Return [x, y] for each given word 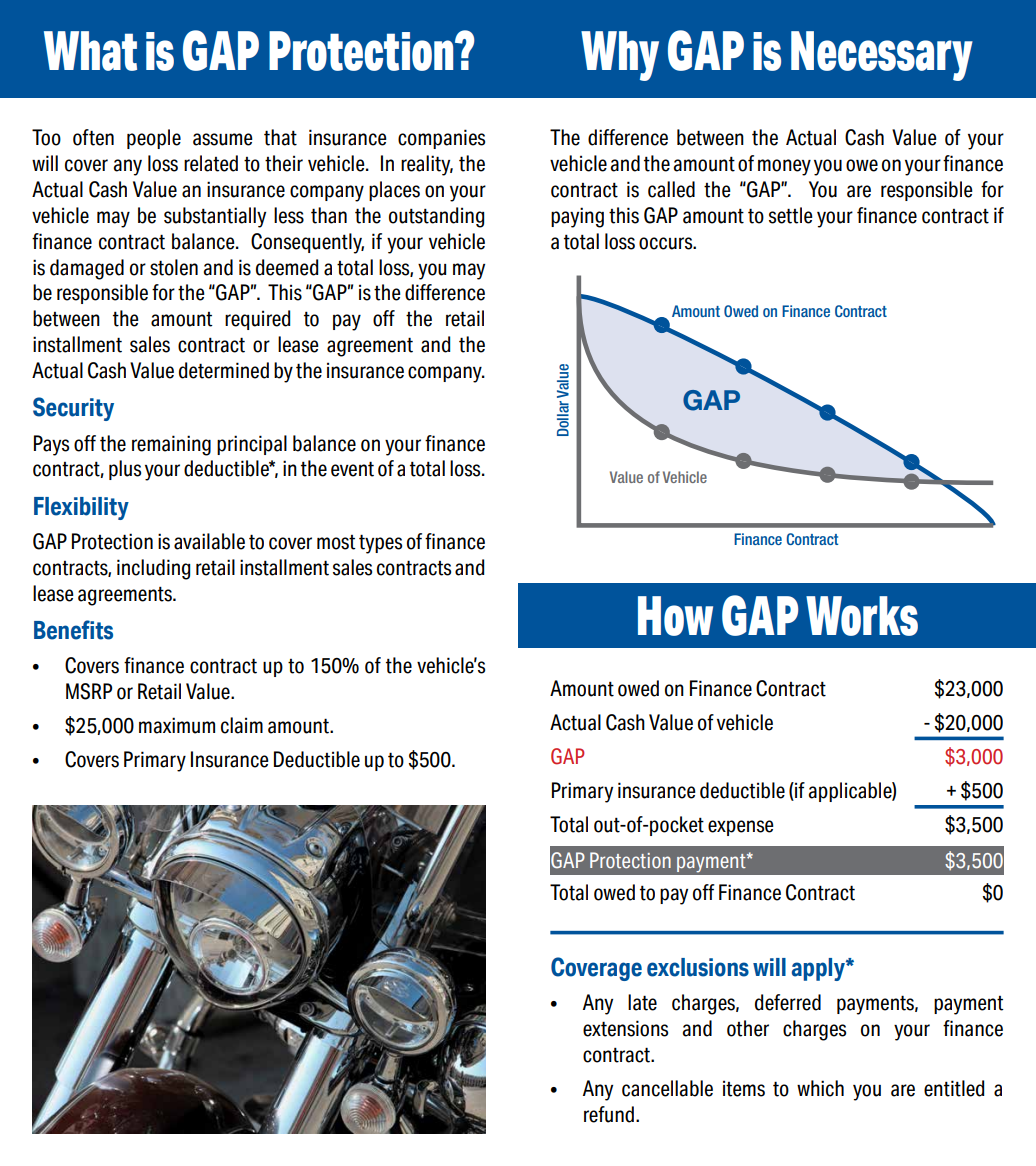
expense [741, 828]
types [380, 544]
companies [441, 139]
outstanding [436, 217]
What [90, 51]
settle [791, 215]
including [153, 569]
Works [862, 616]
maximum [177, 725]
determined [224, 370]
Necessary [882, 56]
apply [819, 969]
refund [609, 1114]
